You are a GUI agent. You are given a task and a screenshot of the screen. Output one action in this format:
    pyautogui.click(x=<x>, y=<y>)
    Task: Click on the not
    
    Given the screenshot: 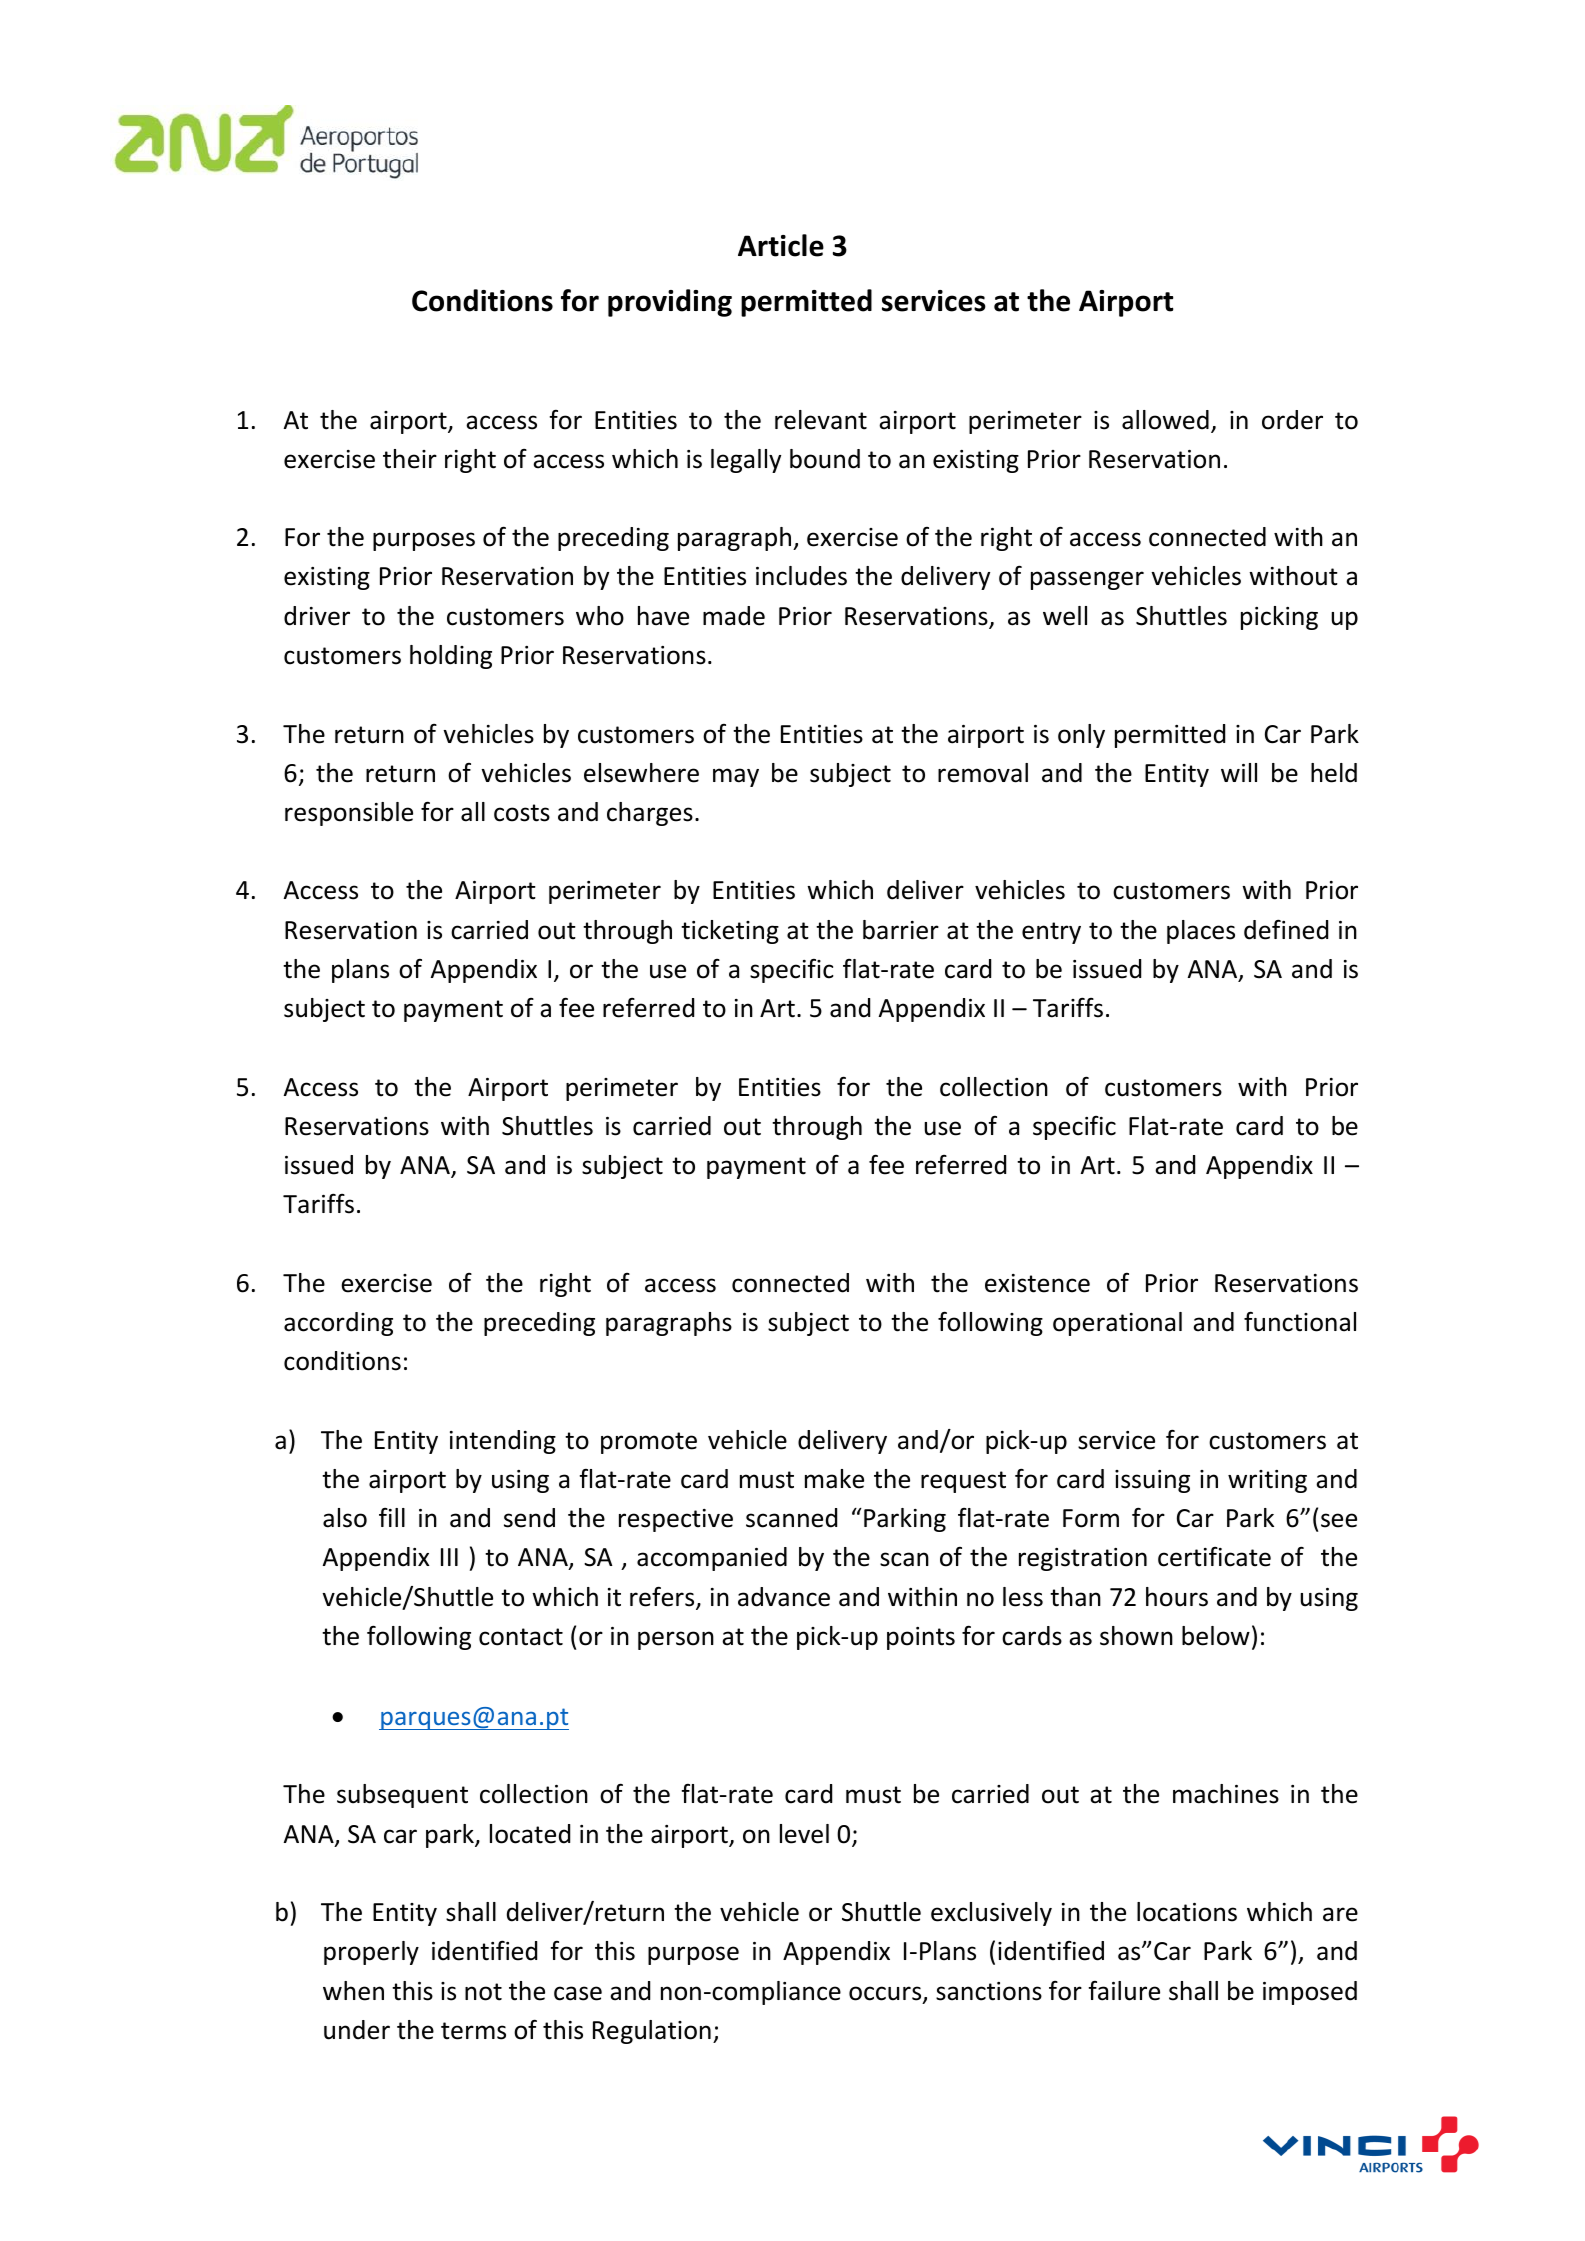 What is the action you would take?
    pyautogui.click(x=483, y=1992)
